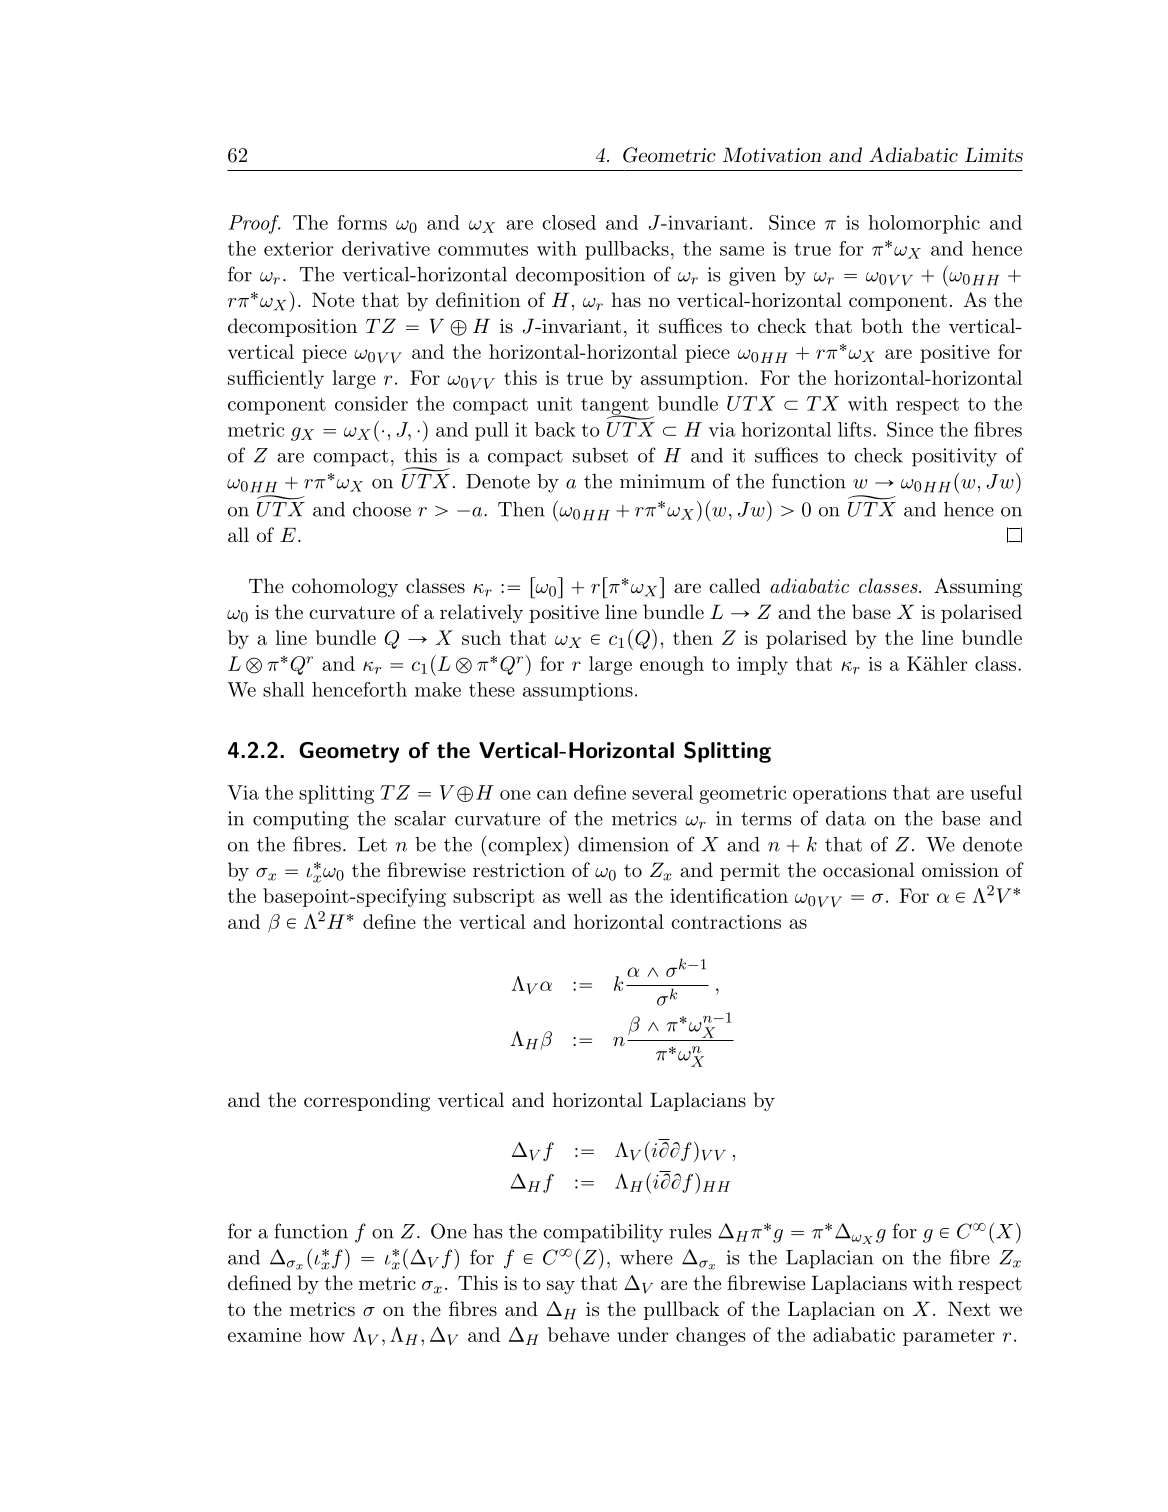  What do you see at coordinates (382, 509) in the image?
I see `choose` at bounding box center [382, 509].
